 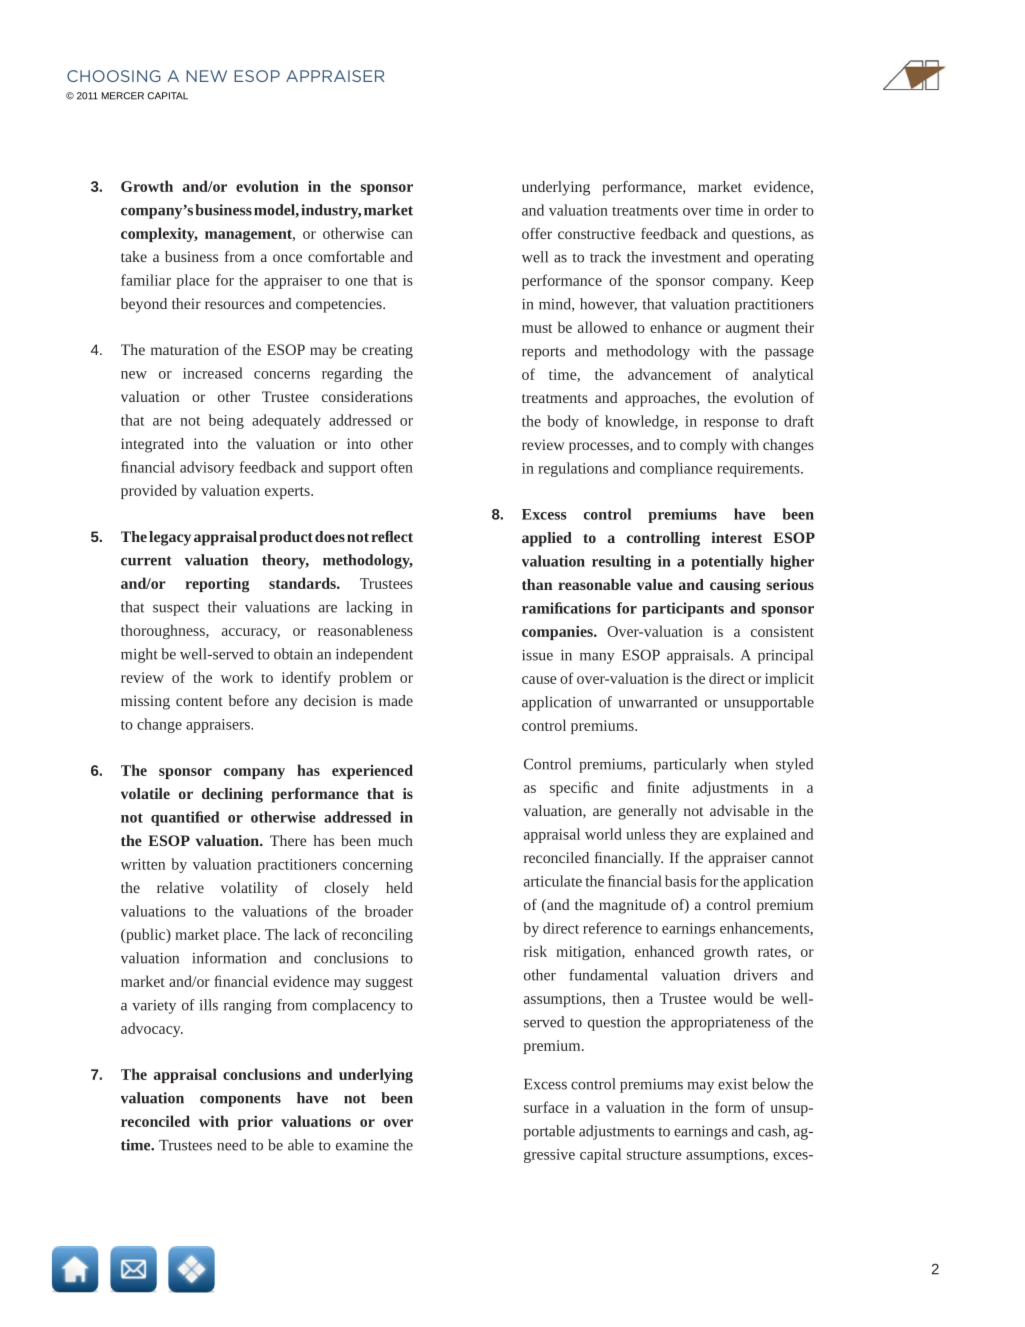 What do you see at coordinates (537, 233) in the screenshot?
I see `offer` at bounding box center [537, 233].
